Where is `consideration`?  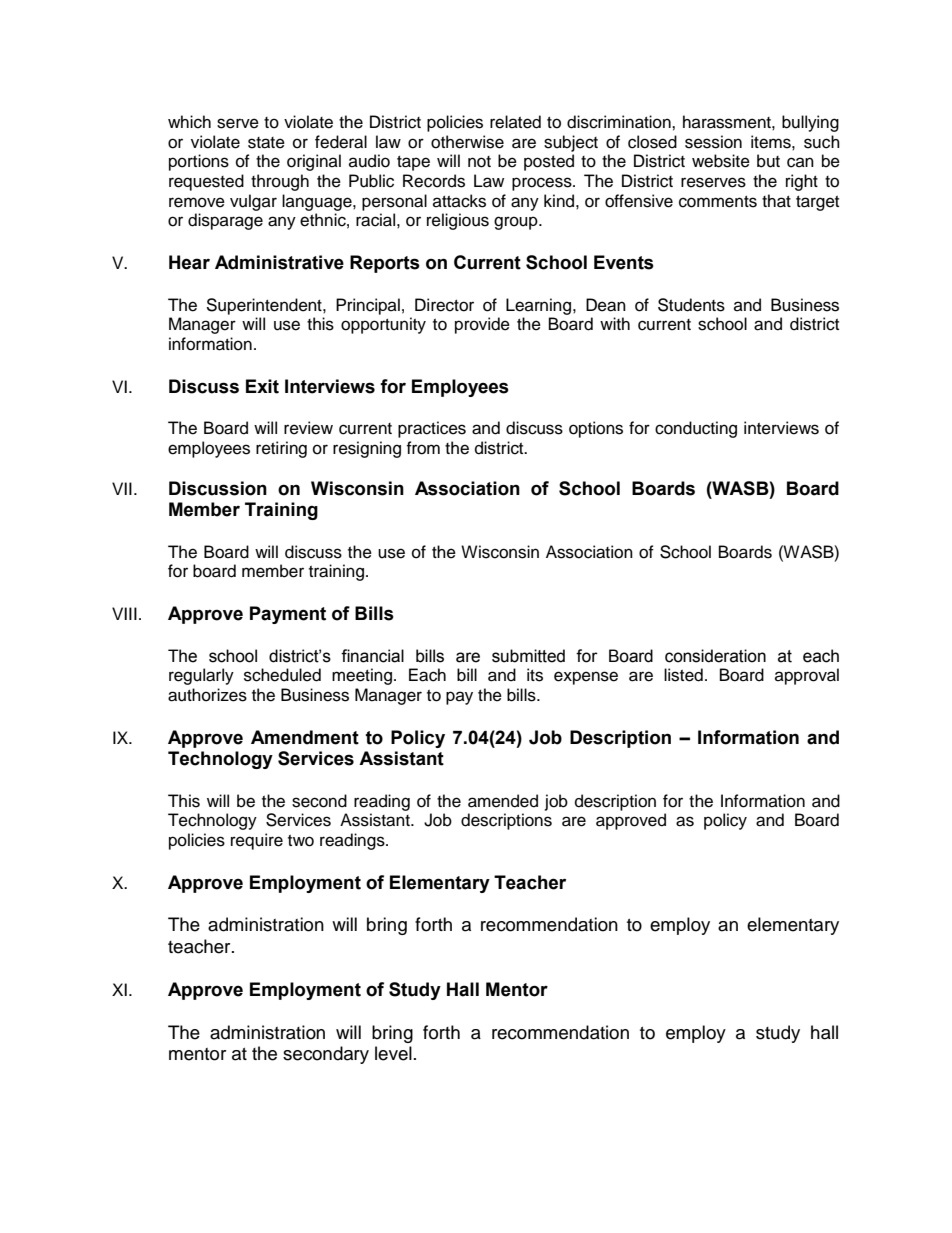
consideration is located at coordinates (715, 656).
